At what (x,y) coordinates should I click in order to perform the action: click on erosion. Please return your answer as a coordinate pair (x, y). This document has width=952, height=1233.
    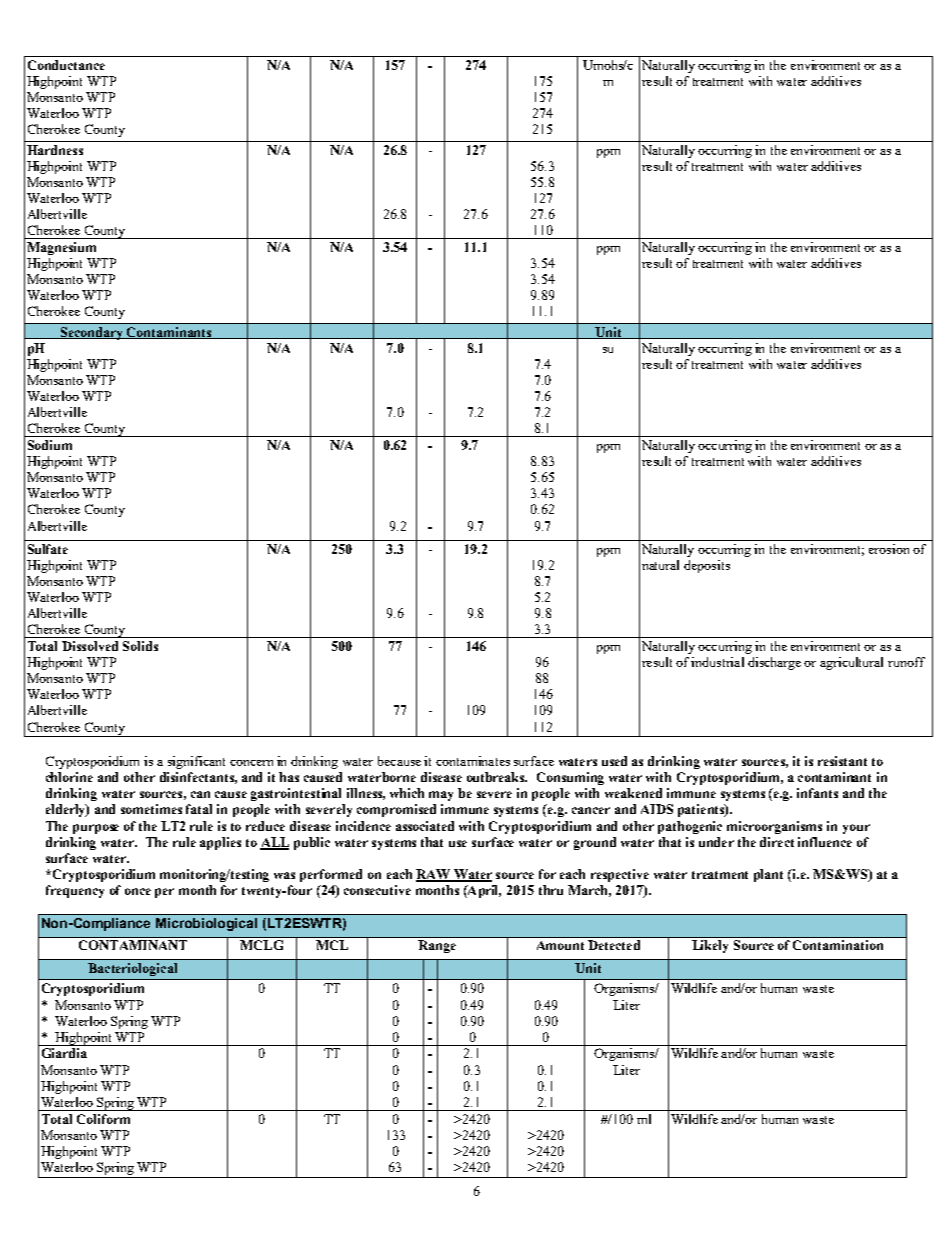
    Looking at the image, I should click on (889, 549).
